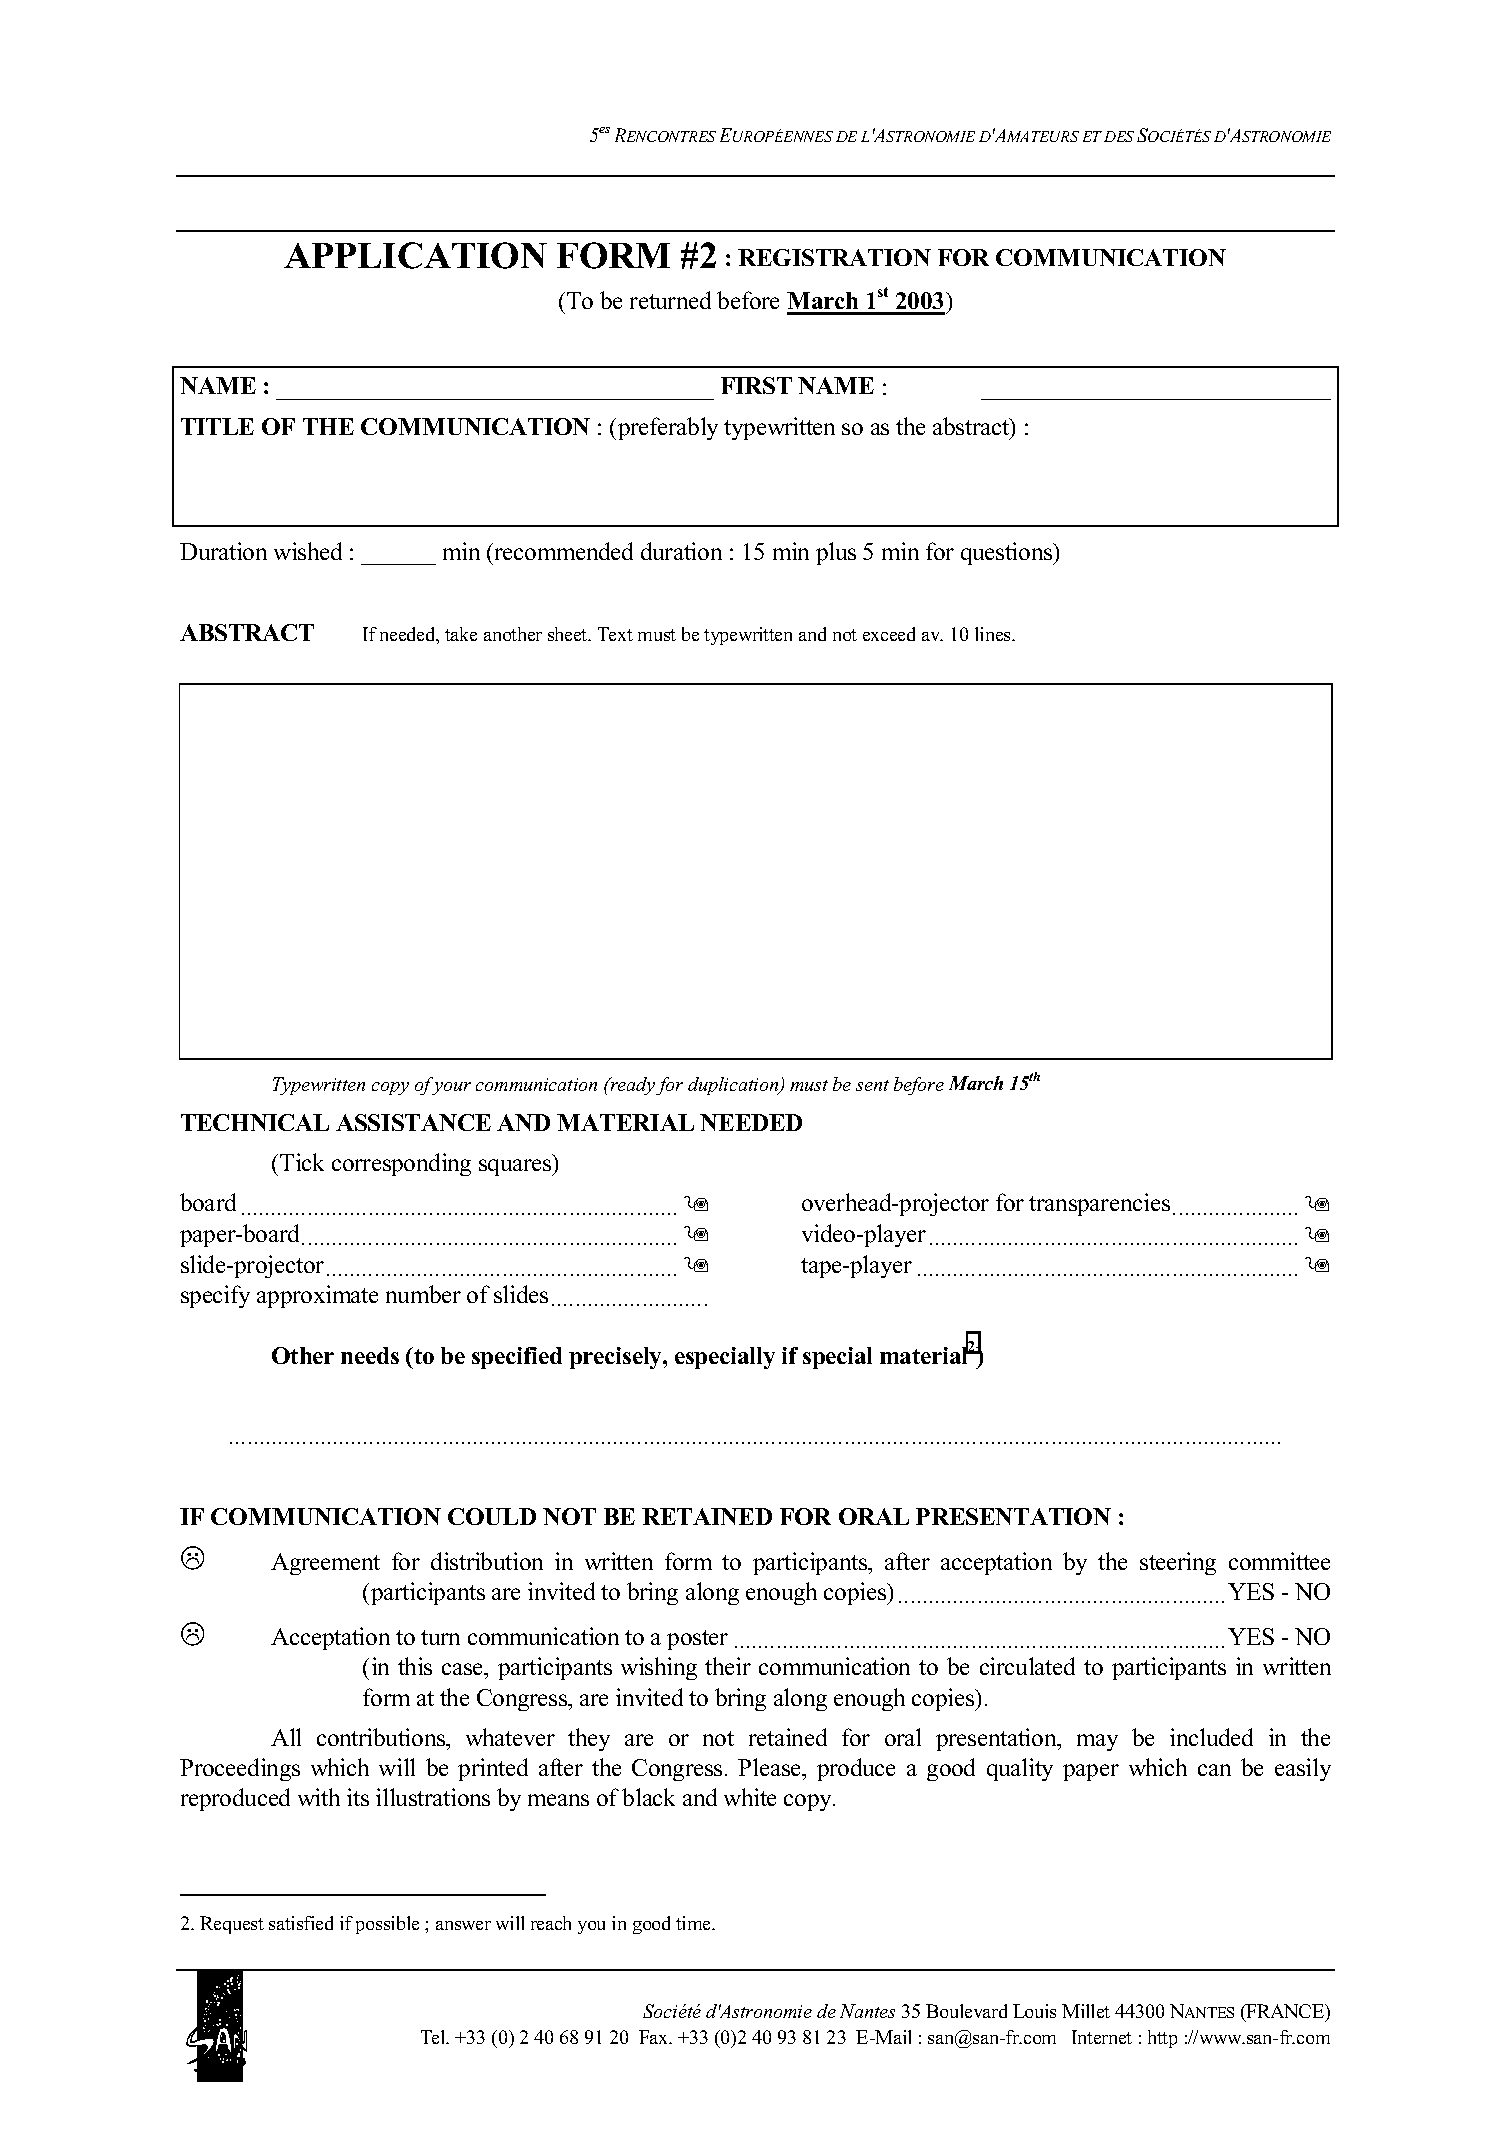 This image has height=2137, width=1510. I want to click on FIRST, so click(756, 385).
